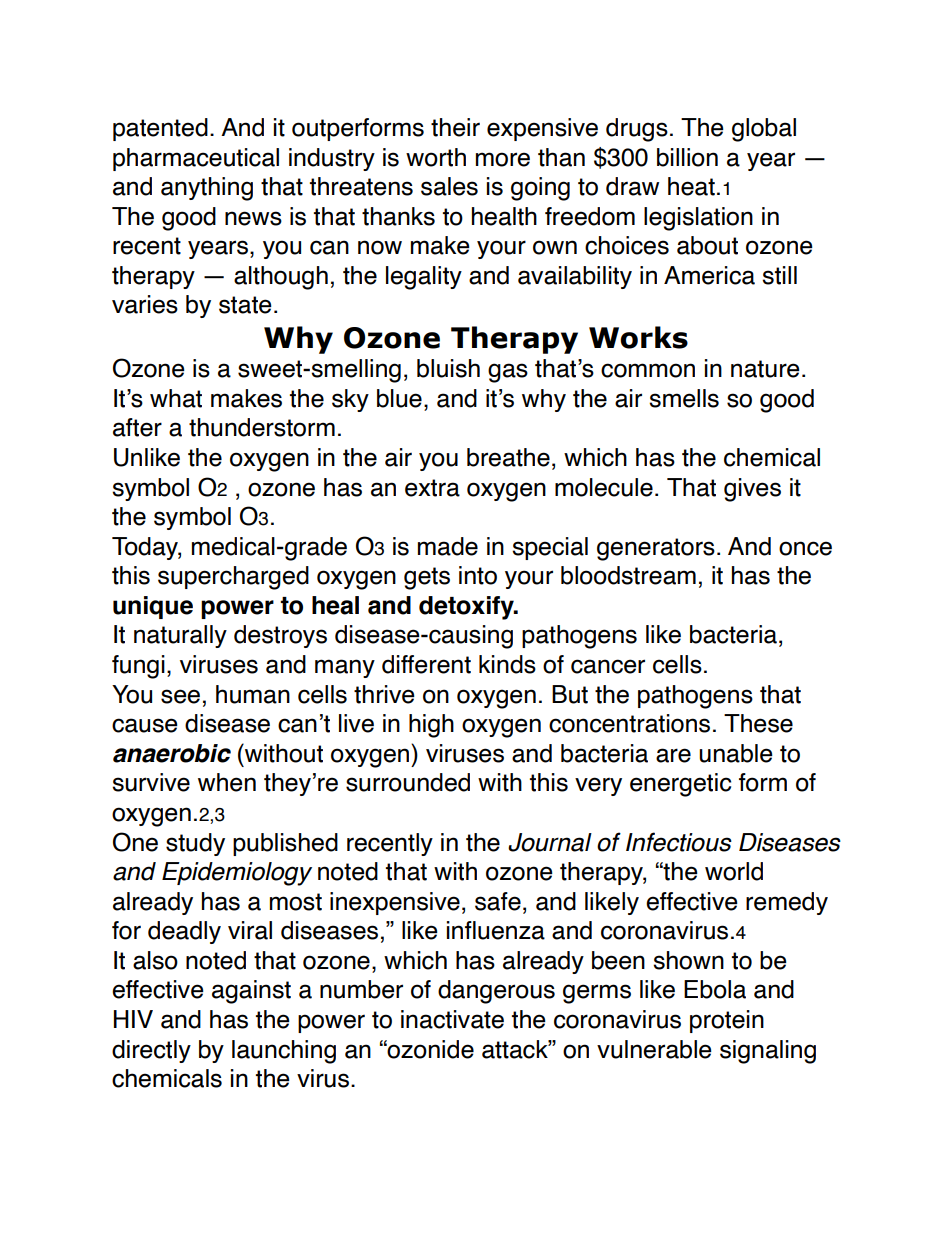 The image size is (952, 1233). I want to click on smells, so click(684, 398).
